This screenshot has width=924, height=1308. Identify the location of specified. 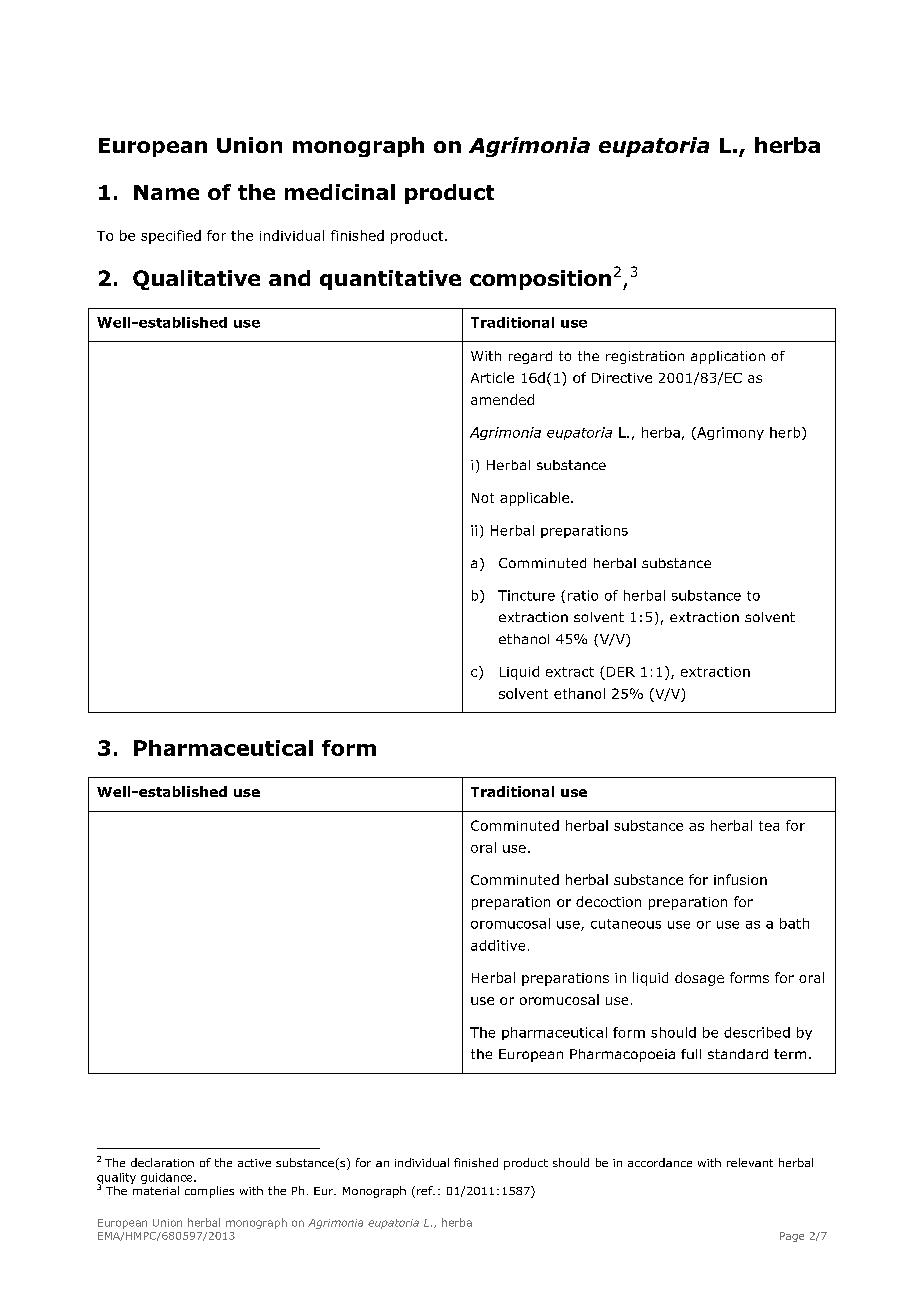
(171, 237).
